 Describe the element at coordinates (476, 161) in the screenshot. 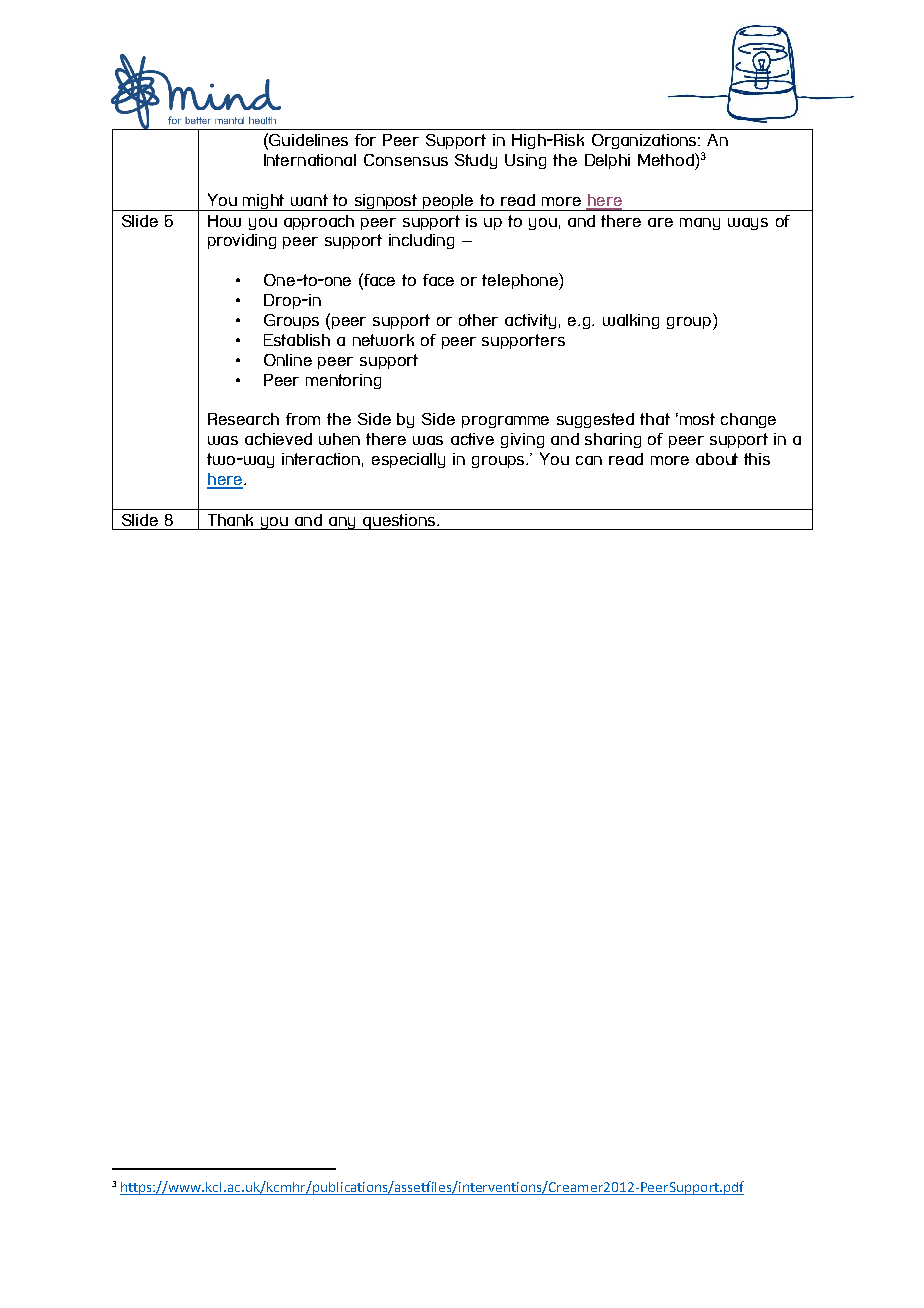

I see `Study` at that location.
